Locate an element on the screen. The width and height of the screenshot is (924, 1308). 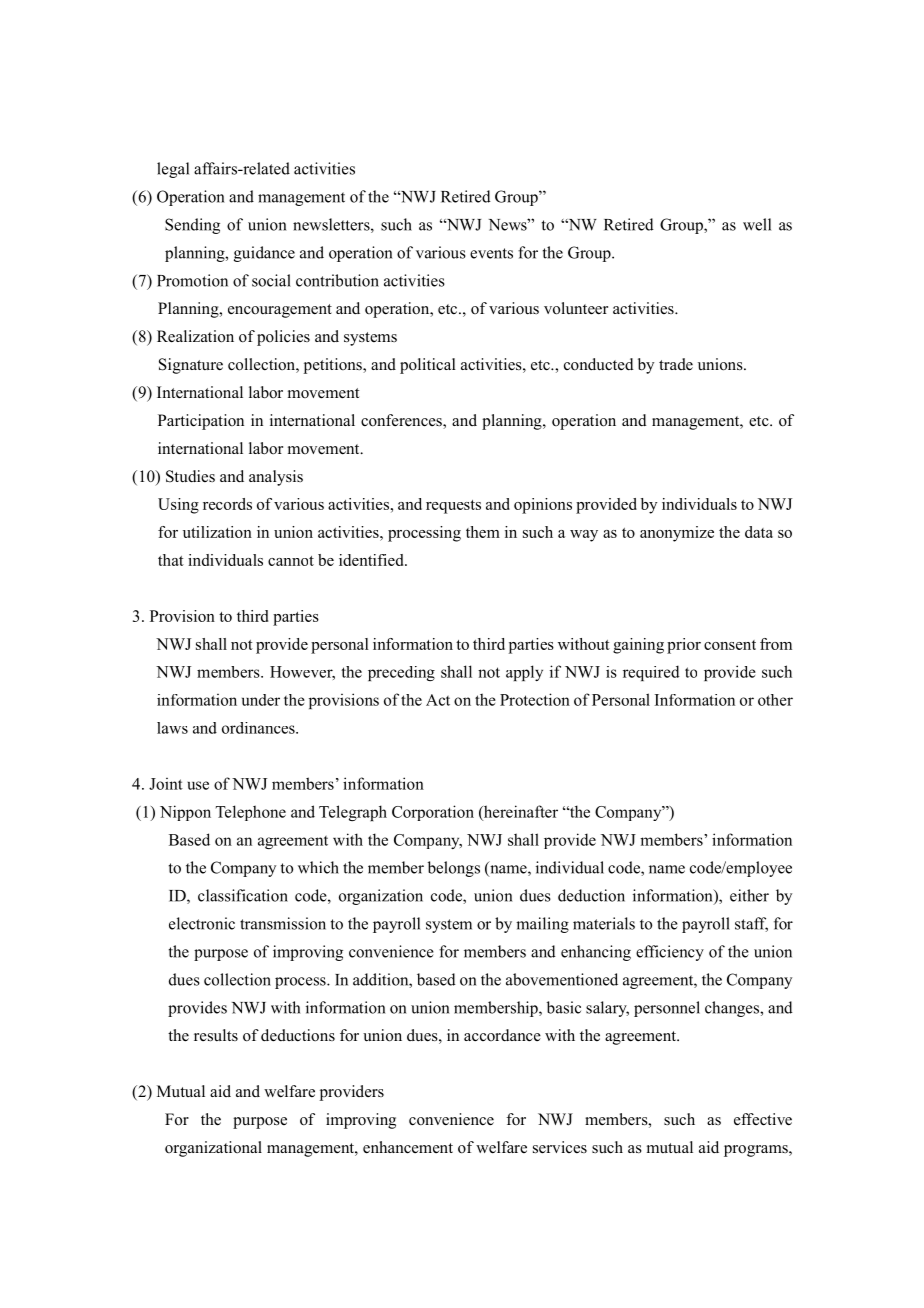
events is located at coordinates (491, 253).
